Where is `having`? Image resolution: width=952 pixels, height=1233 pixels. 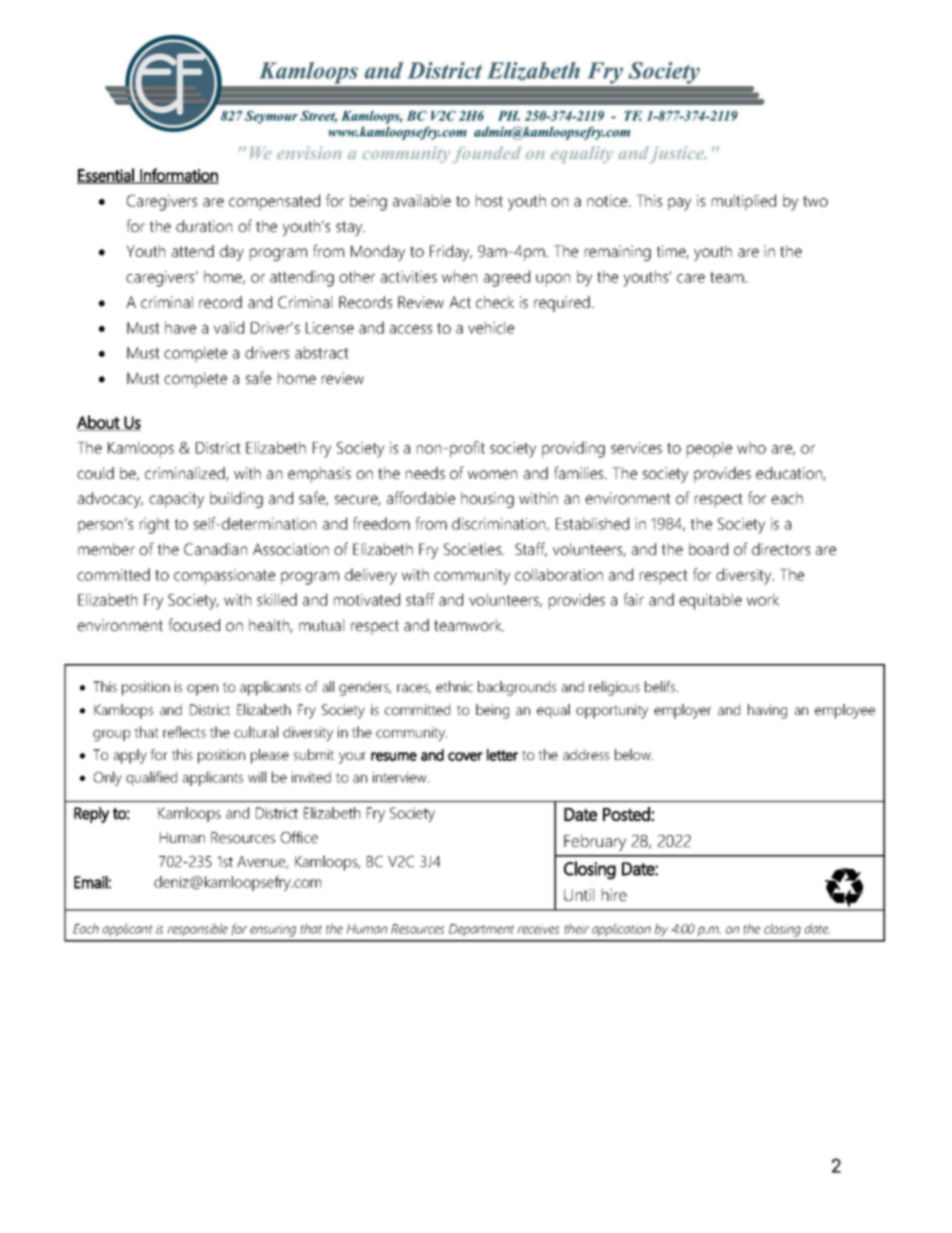 having is located at coordinates (767, 711).
